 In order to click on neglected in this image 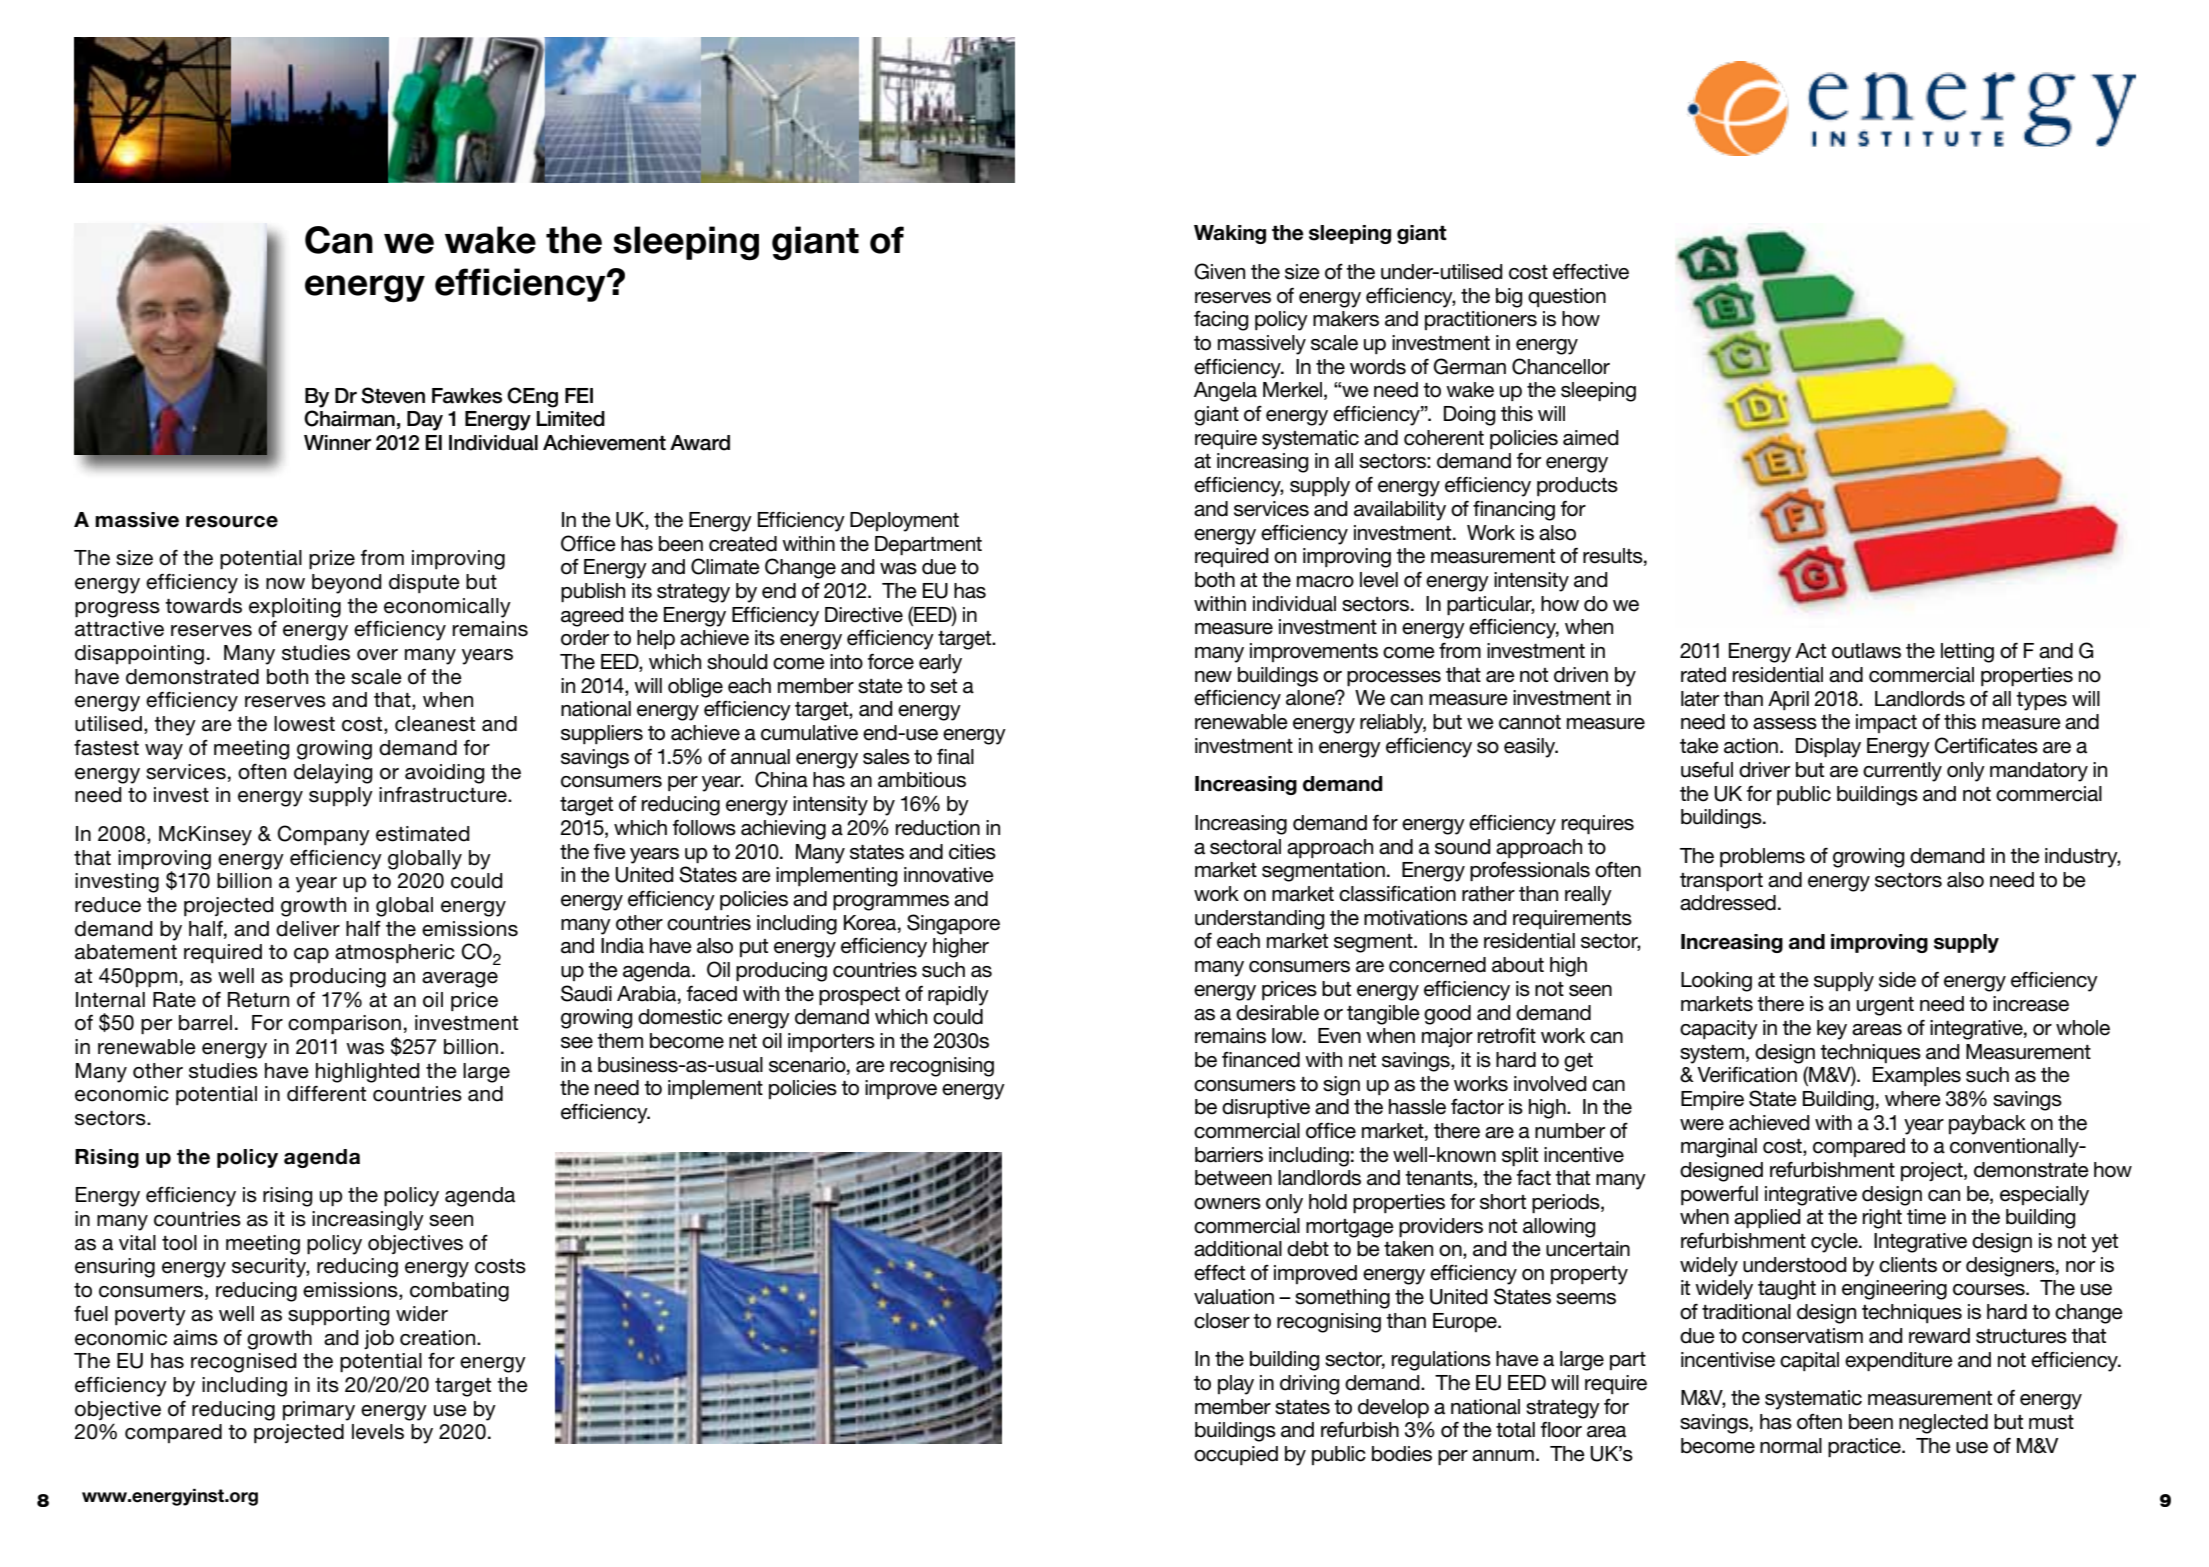, I will do `click(1943, 1424)`.
